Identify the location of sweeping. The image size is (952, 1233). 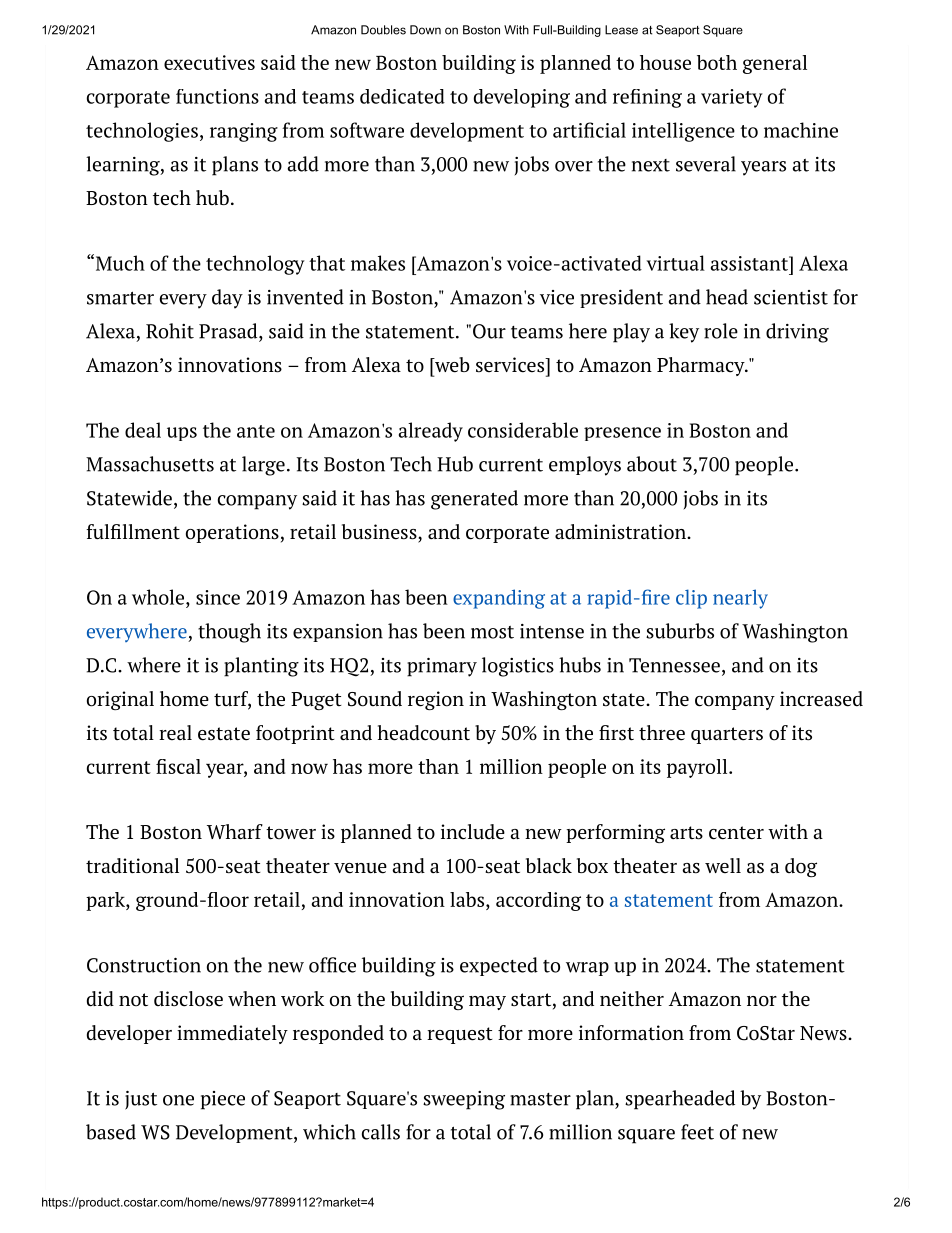
(464, 1100).
